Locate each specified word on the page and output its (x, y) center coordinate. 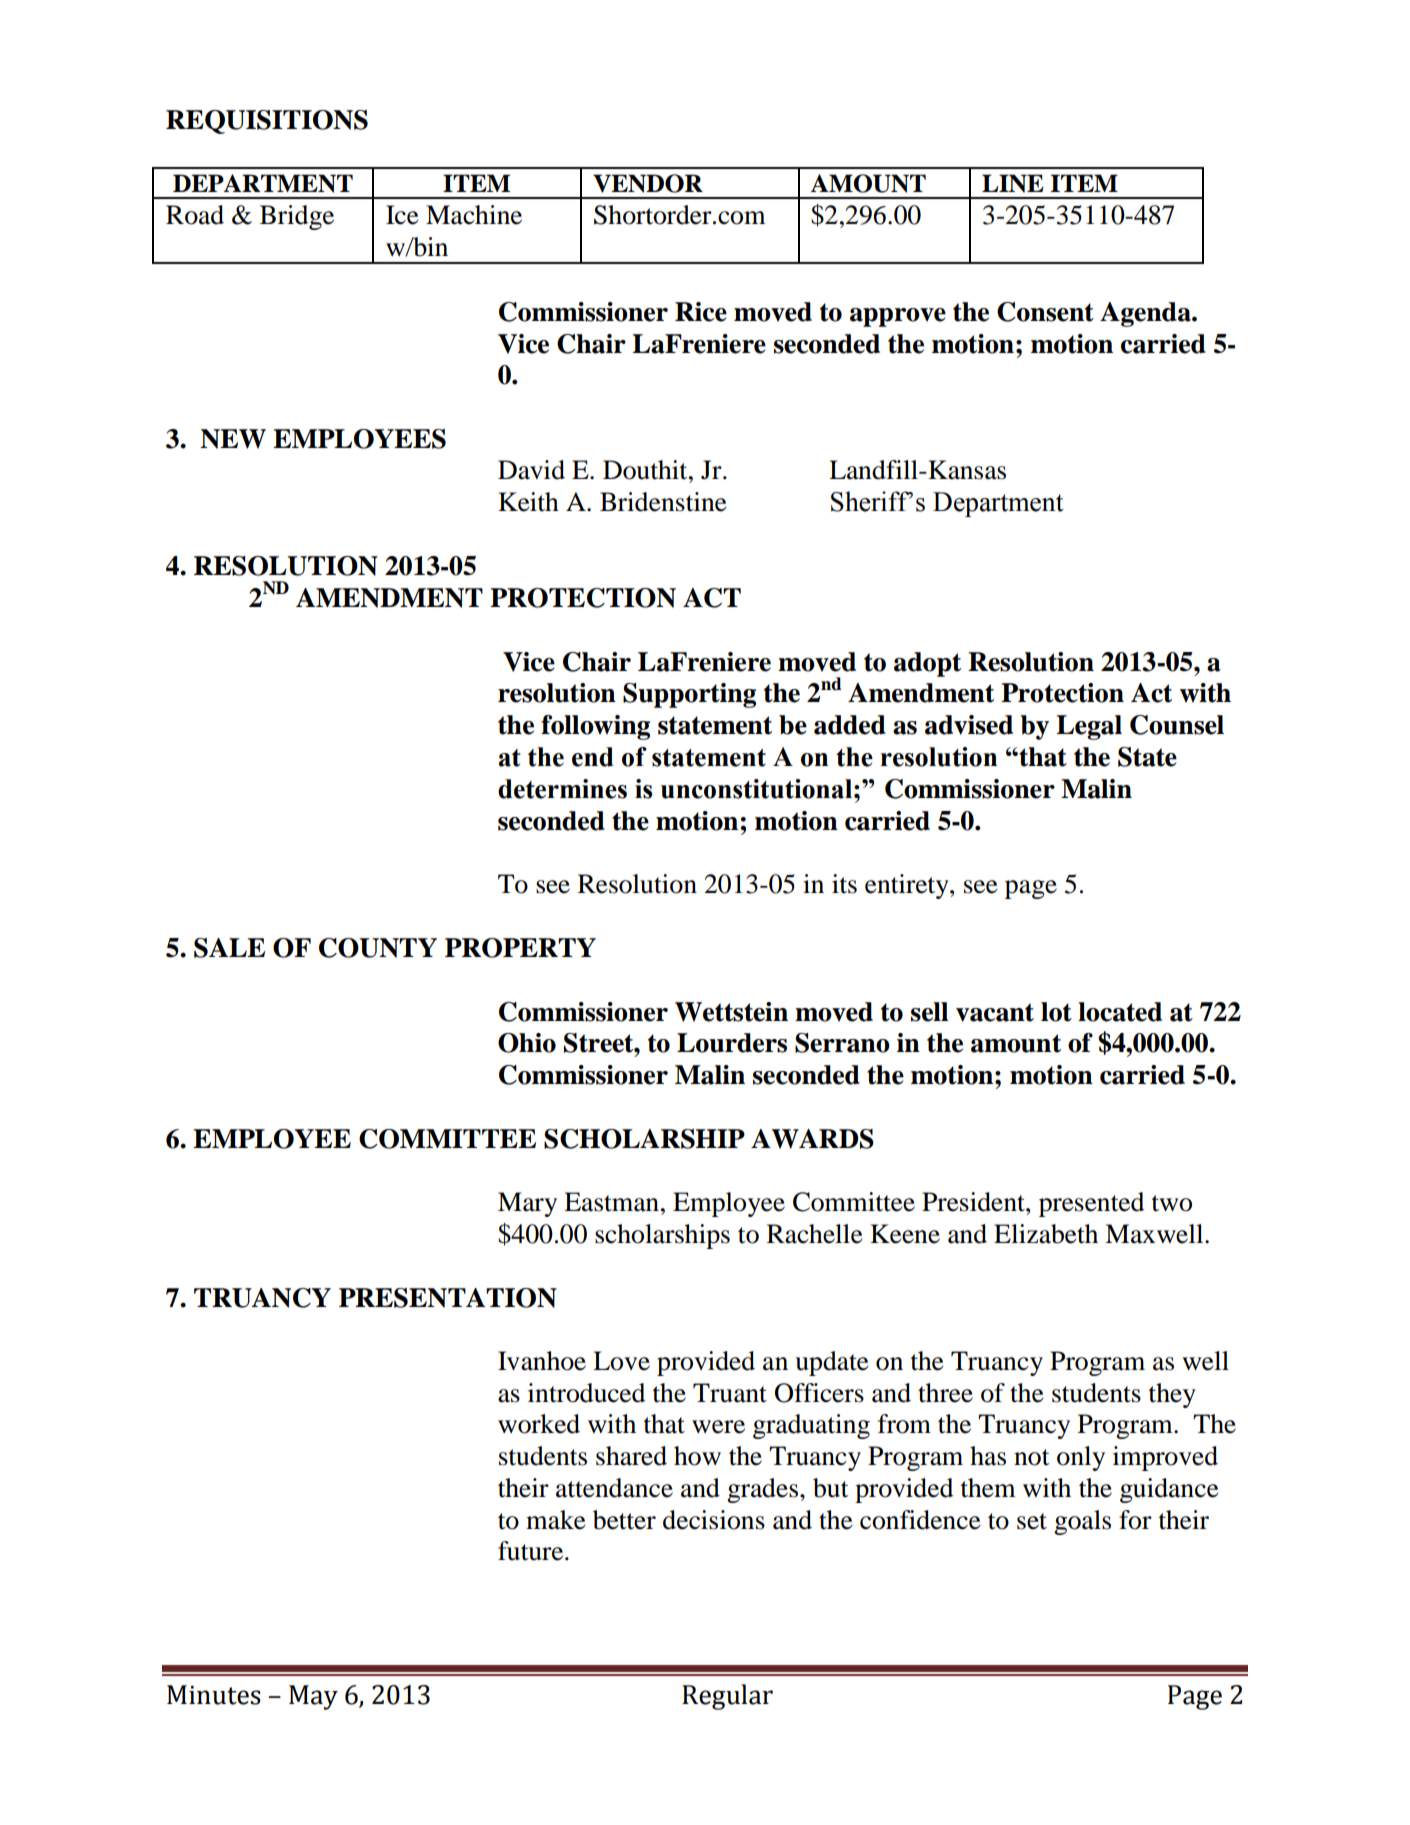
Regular (727, 1697)
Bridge (297, 217)
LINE (1013, 183)
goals (1082, 1522)
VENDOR (648, 183)
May (313, 1697)
